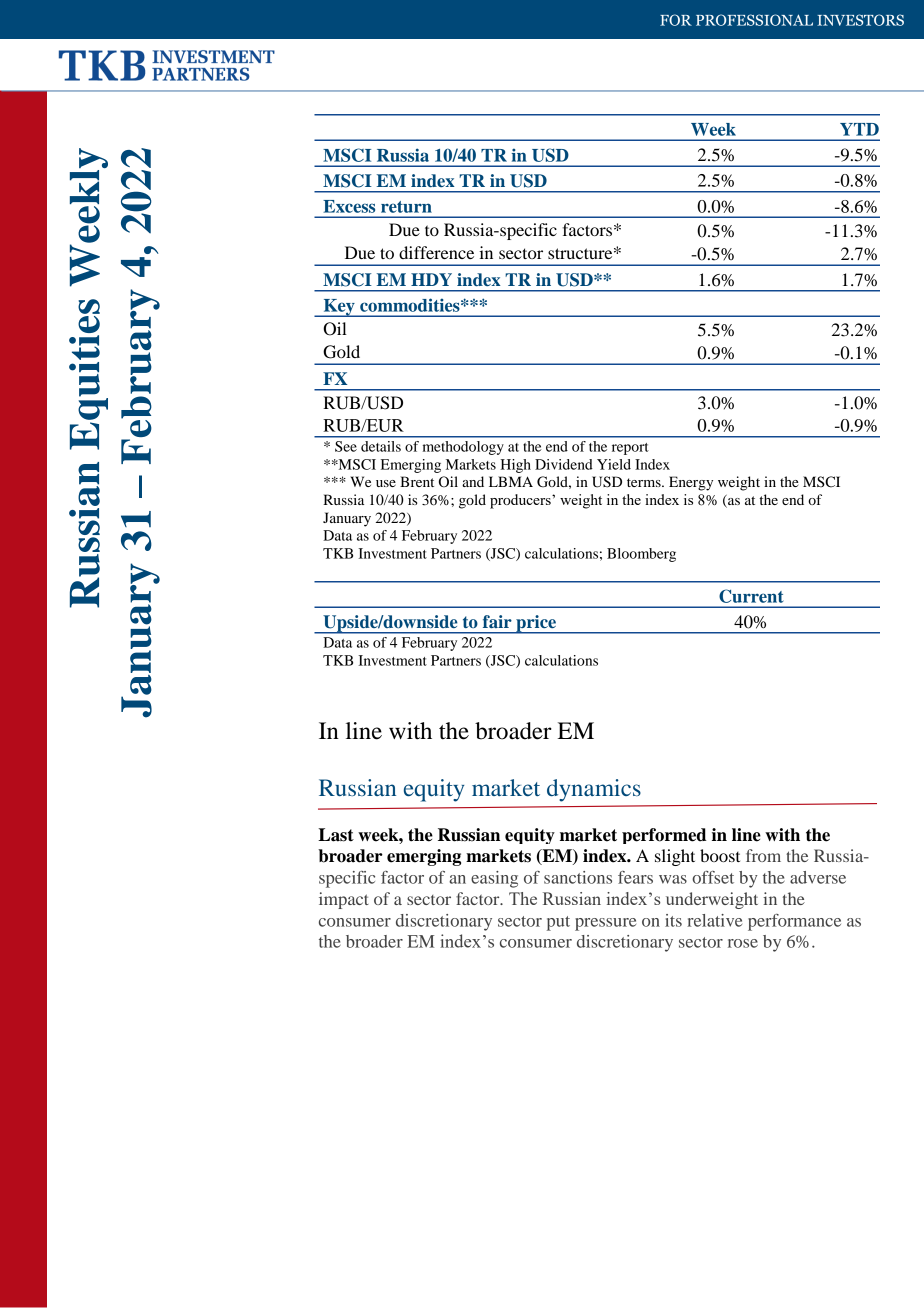 The width and height of the screenshot is (924, 1308). What do you see at coordinates (641, 555) in the screenshot?
I see `Bloomberg` at bounding box center [641, 555].
